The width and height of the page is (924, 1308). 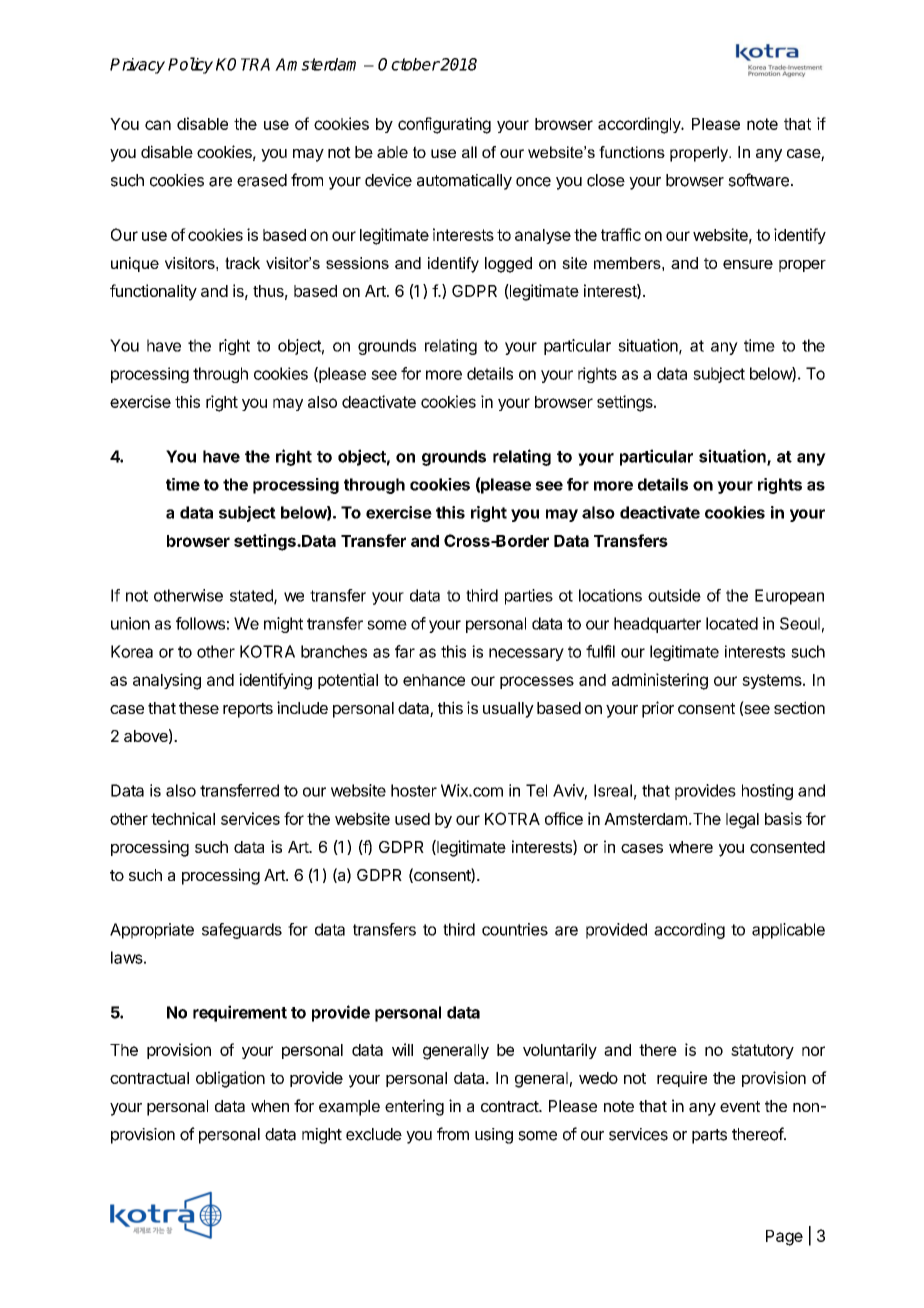 I want to click on safeguards, so click(x=242, y=931).
